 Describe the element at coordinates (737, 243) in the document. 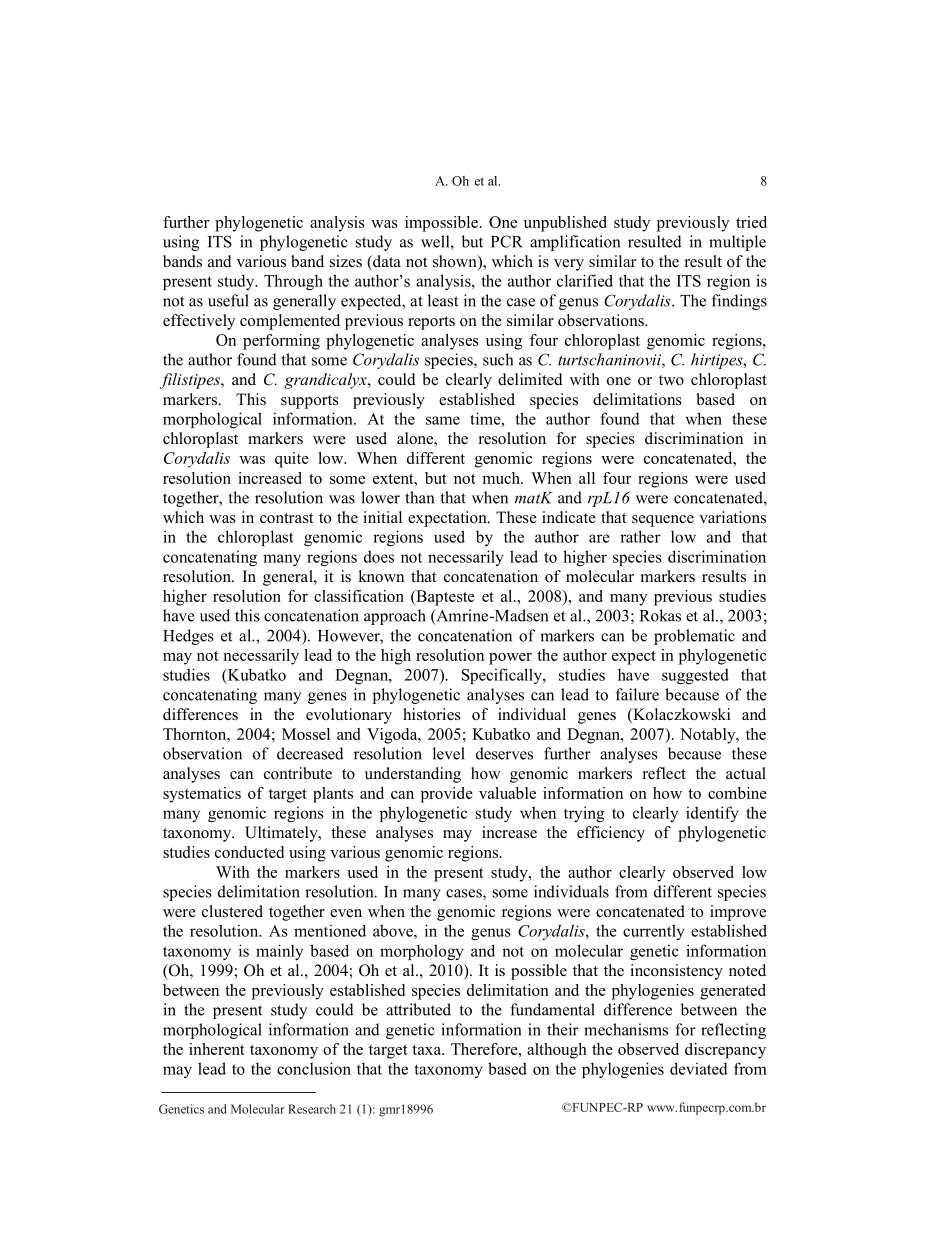

I see `multiple` at that location.
